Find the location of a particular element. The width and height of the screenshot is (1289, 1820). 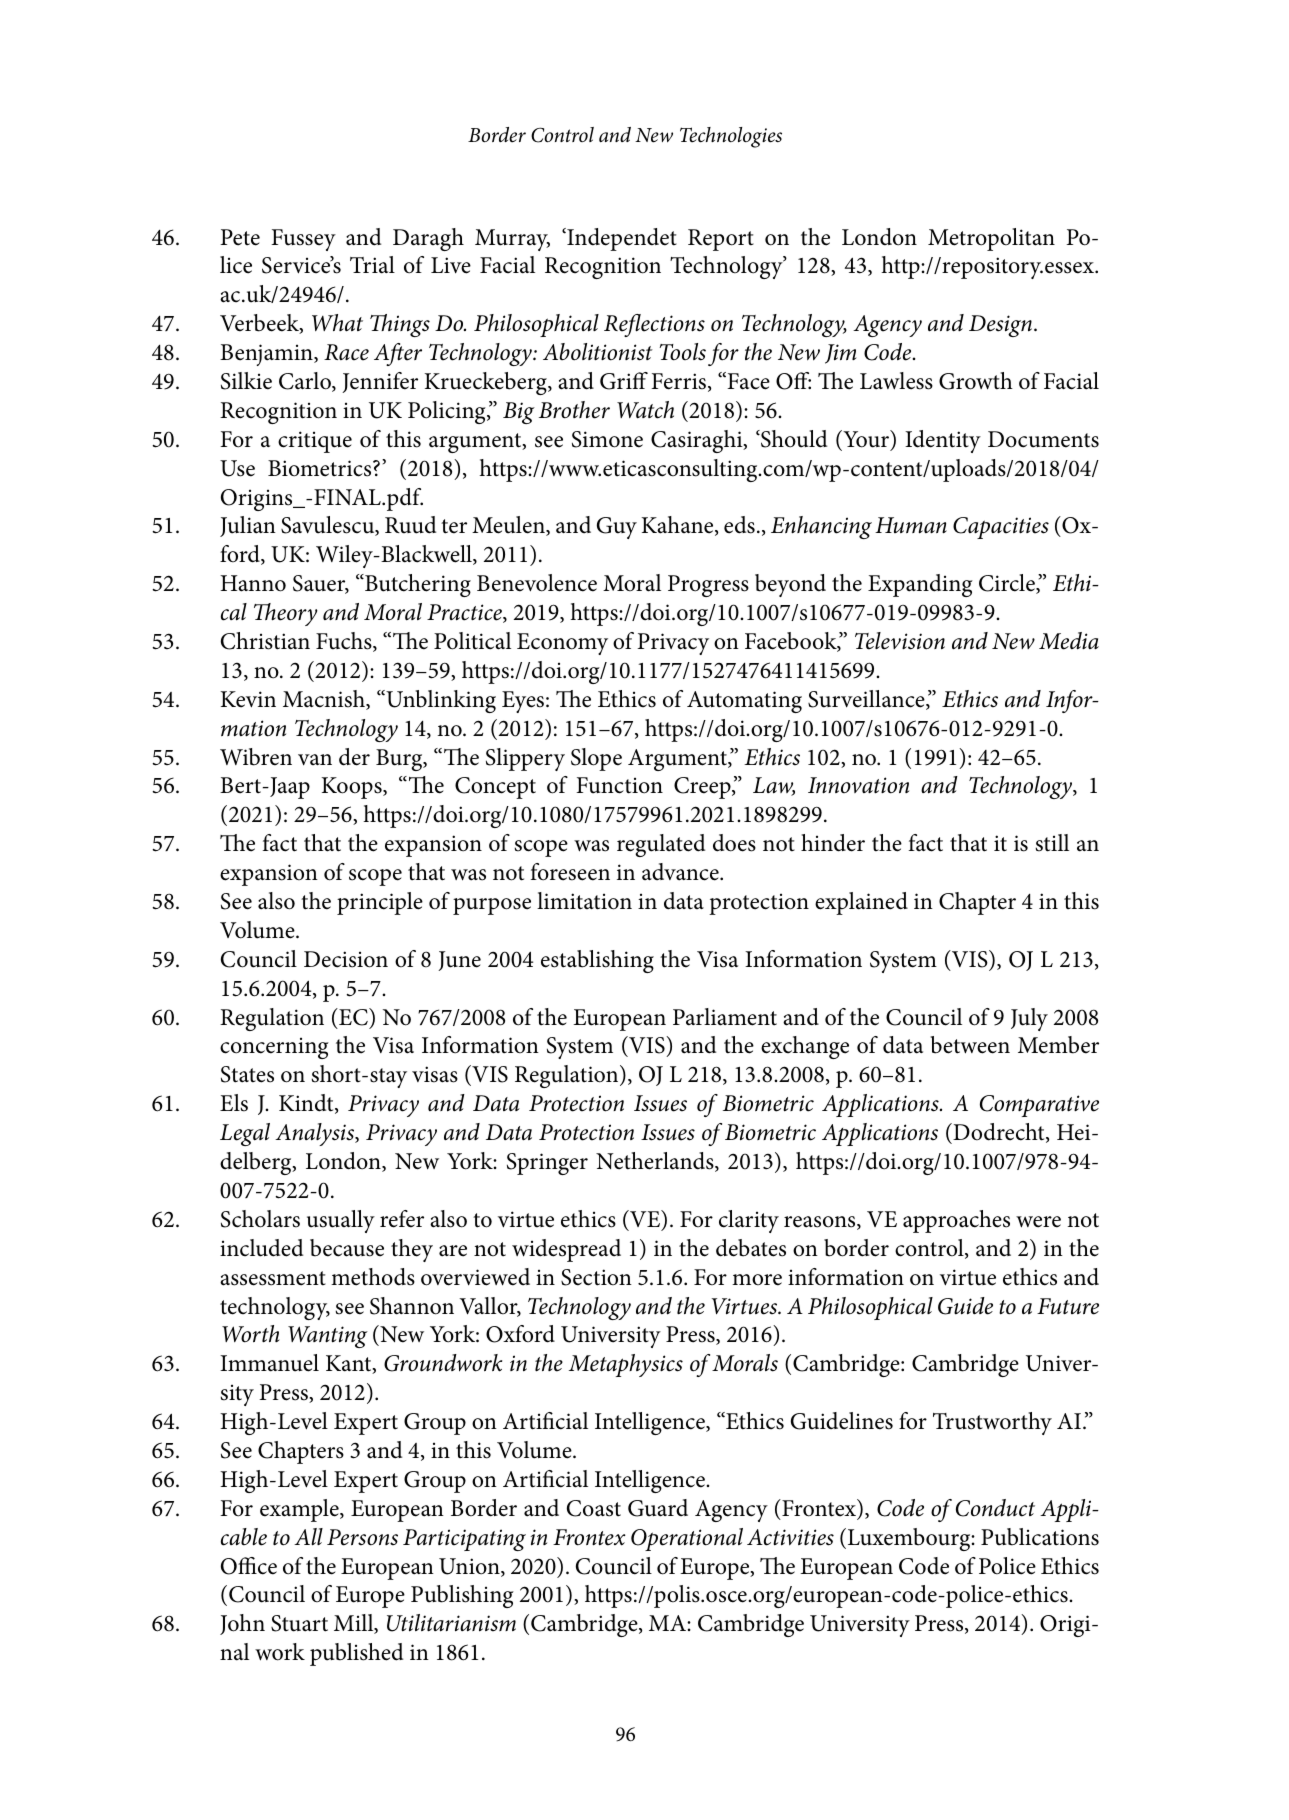

Comparative is located at coordinates (1039, 1106).
